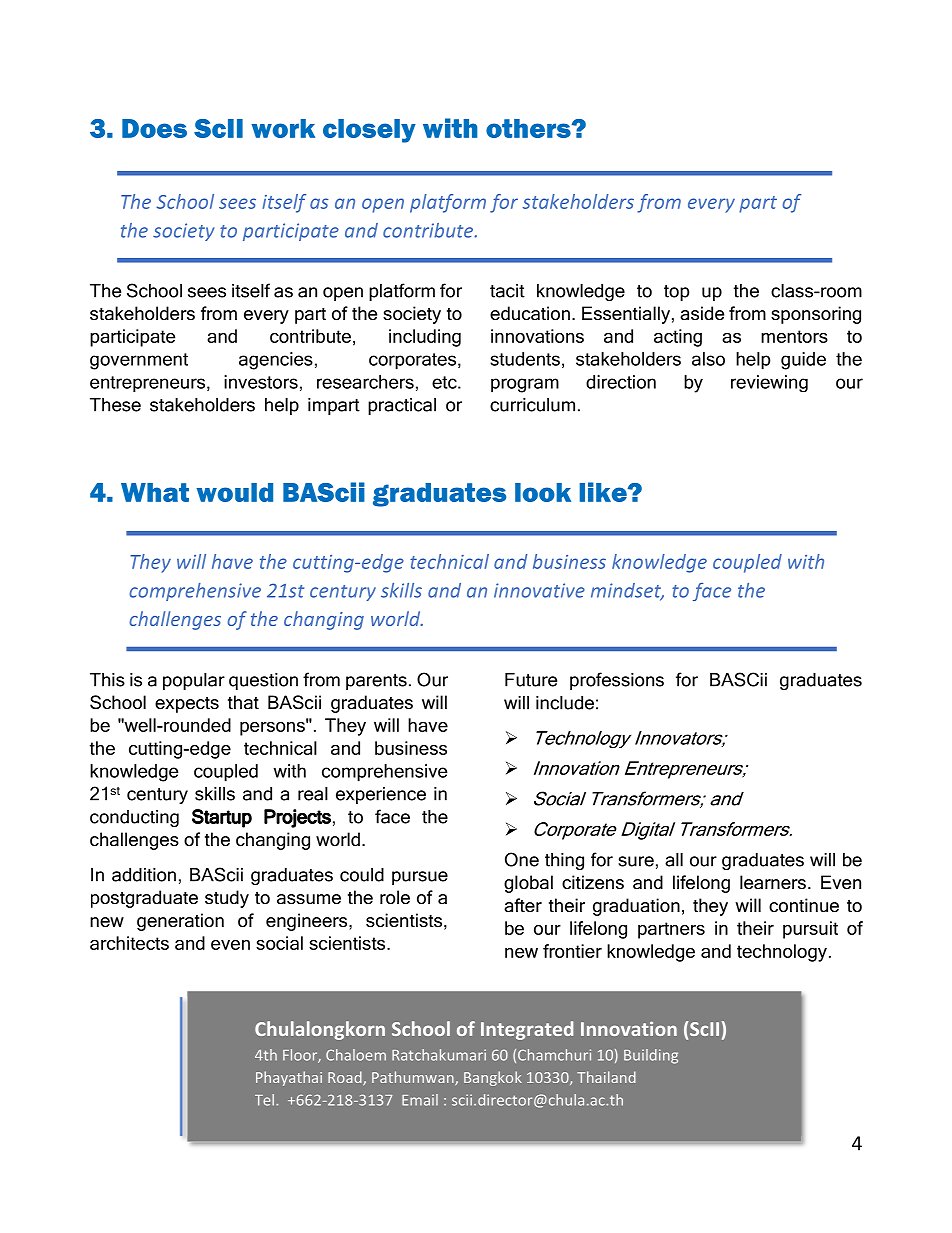  I want to click on learners, so click(773, 882).
